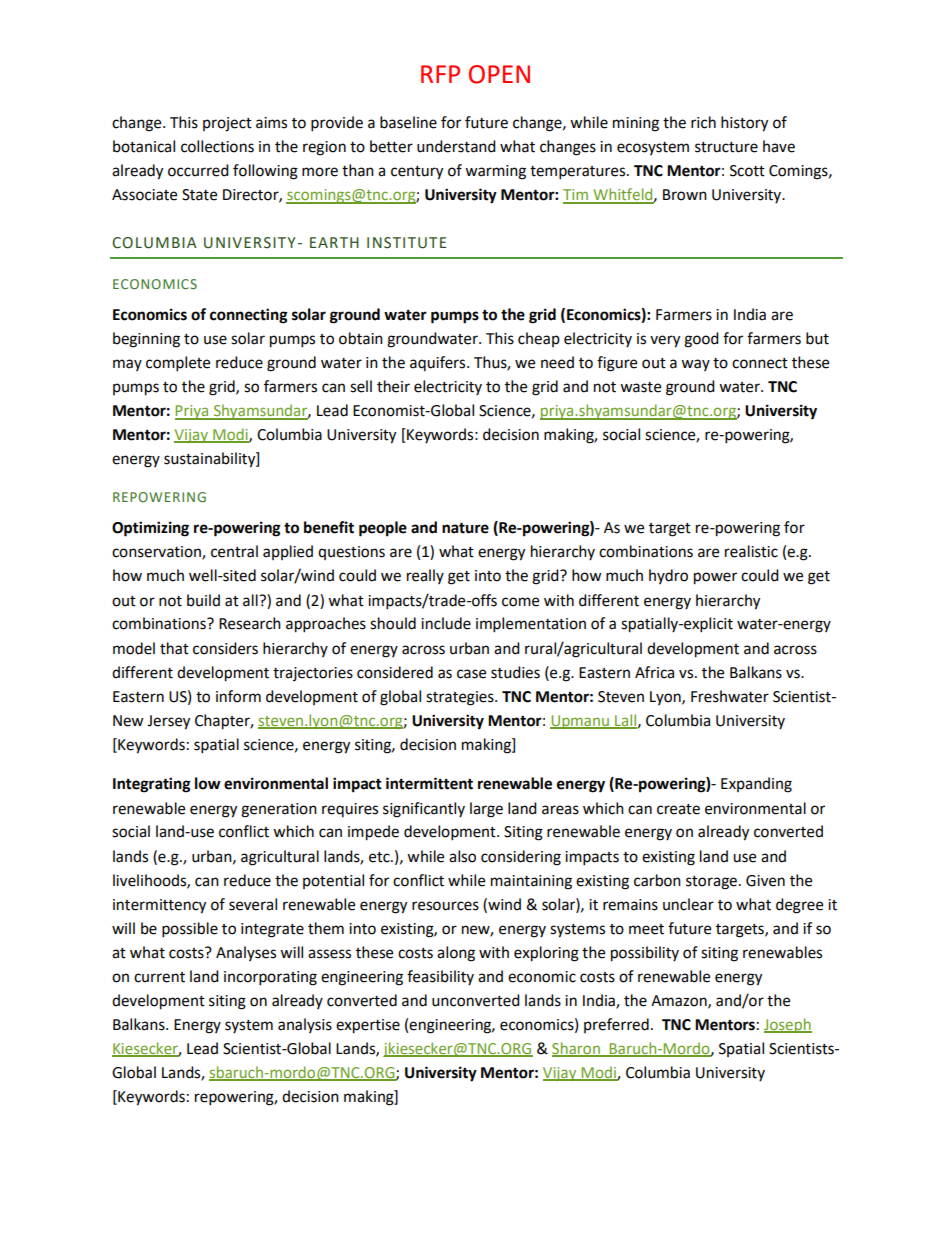 This screenshot has width=952, height=1233. Describe the element at coordinates (701, 340) in the screenshot. I see `good` at that location.
